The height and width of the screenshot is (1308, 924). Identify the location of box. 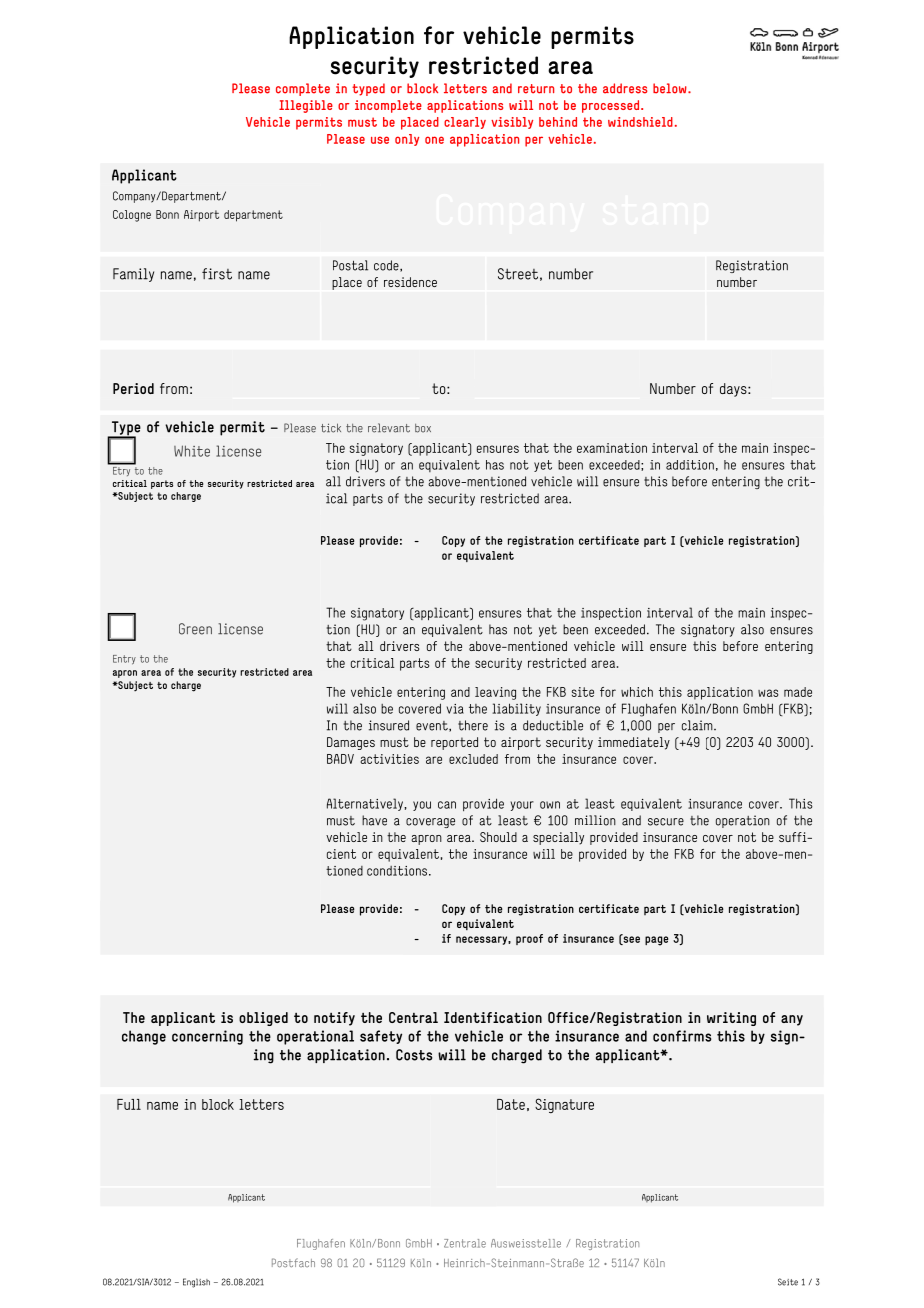
(423, 428).
